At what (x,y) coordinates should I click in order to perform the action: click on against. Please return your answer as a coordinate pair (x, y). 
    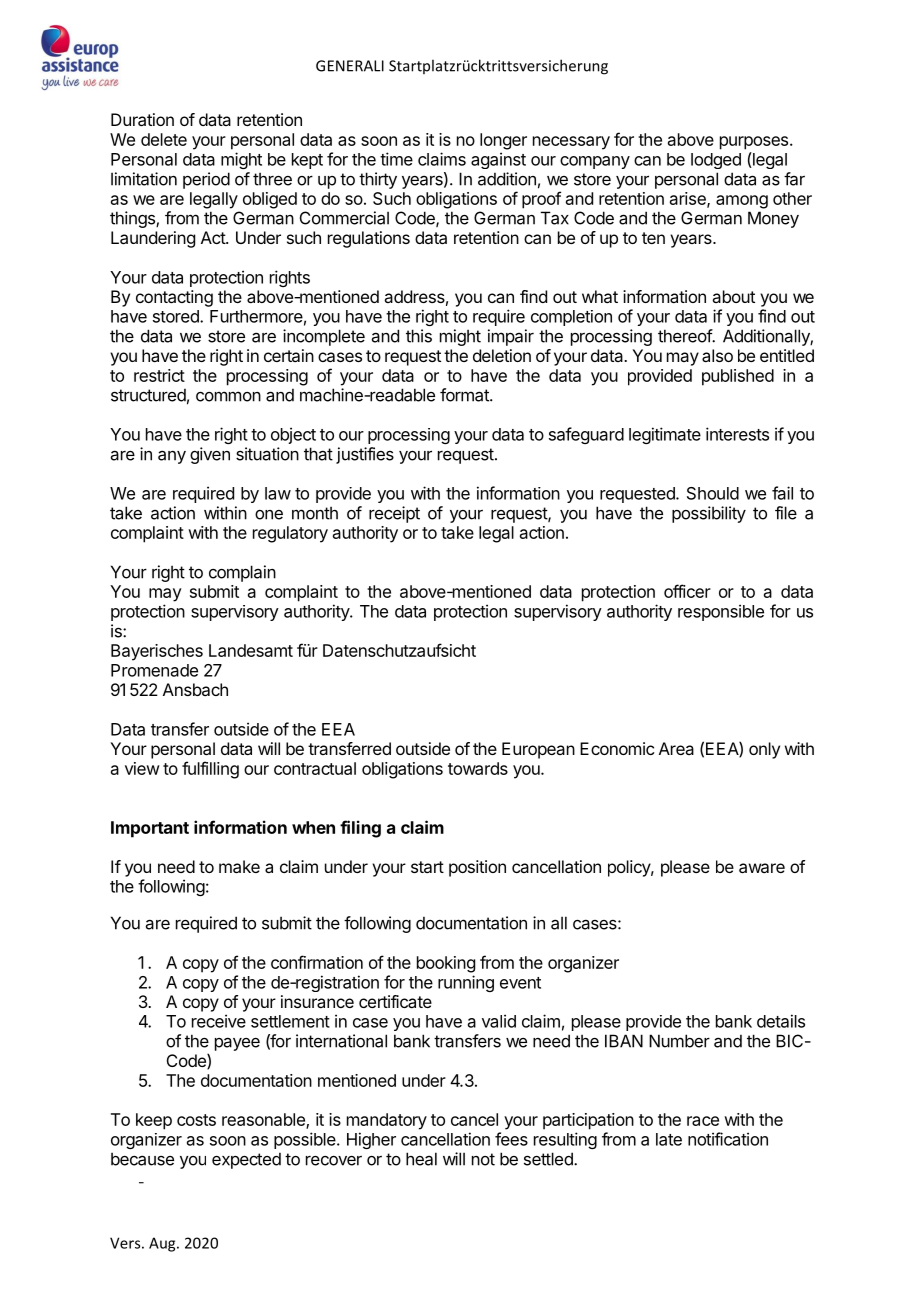
    Looking at the image, I should click on (498, 160).
